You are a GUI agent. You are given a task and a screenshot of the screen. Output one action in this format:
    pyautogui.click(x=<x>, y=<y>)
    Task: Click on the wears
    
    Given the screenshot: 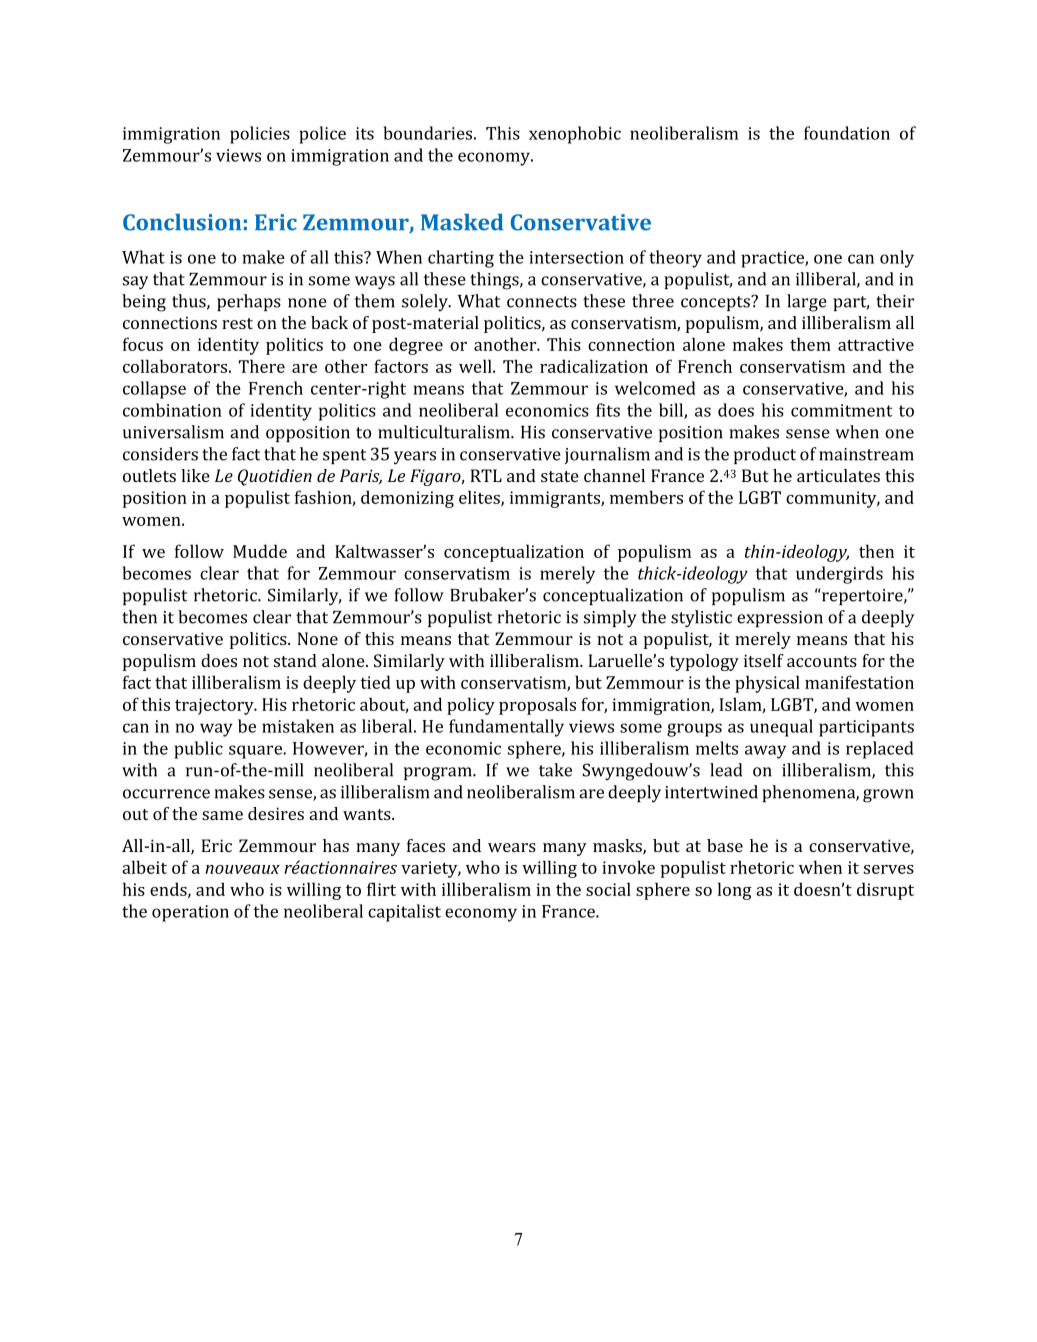 What is the action you would take?
    pyautogui.click(x=512, y=847)
